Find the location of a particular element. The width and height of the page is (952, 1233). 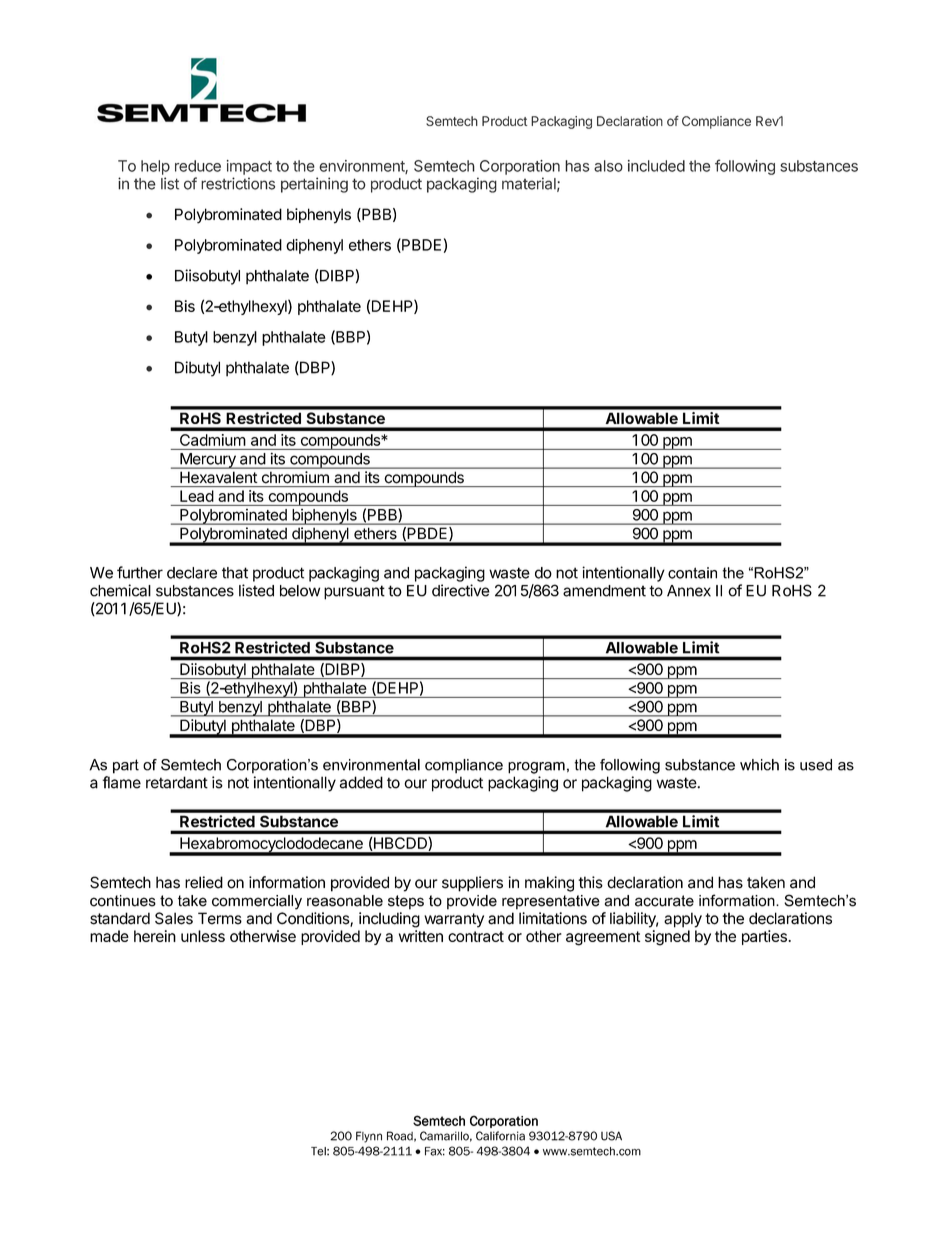

suppliers is located at coordinates (472, 884).
